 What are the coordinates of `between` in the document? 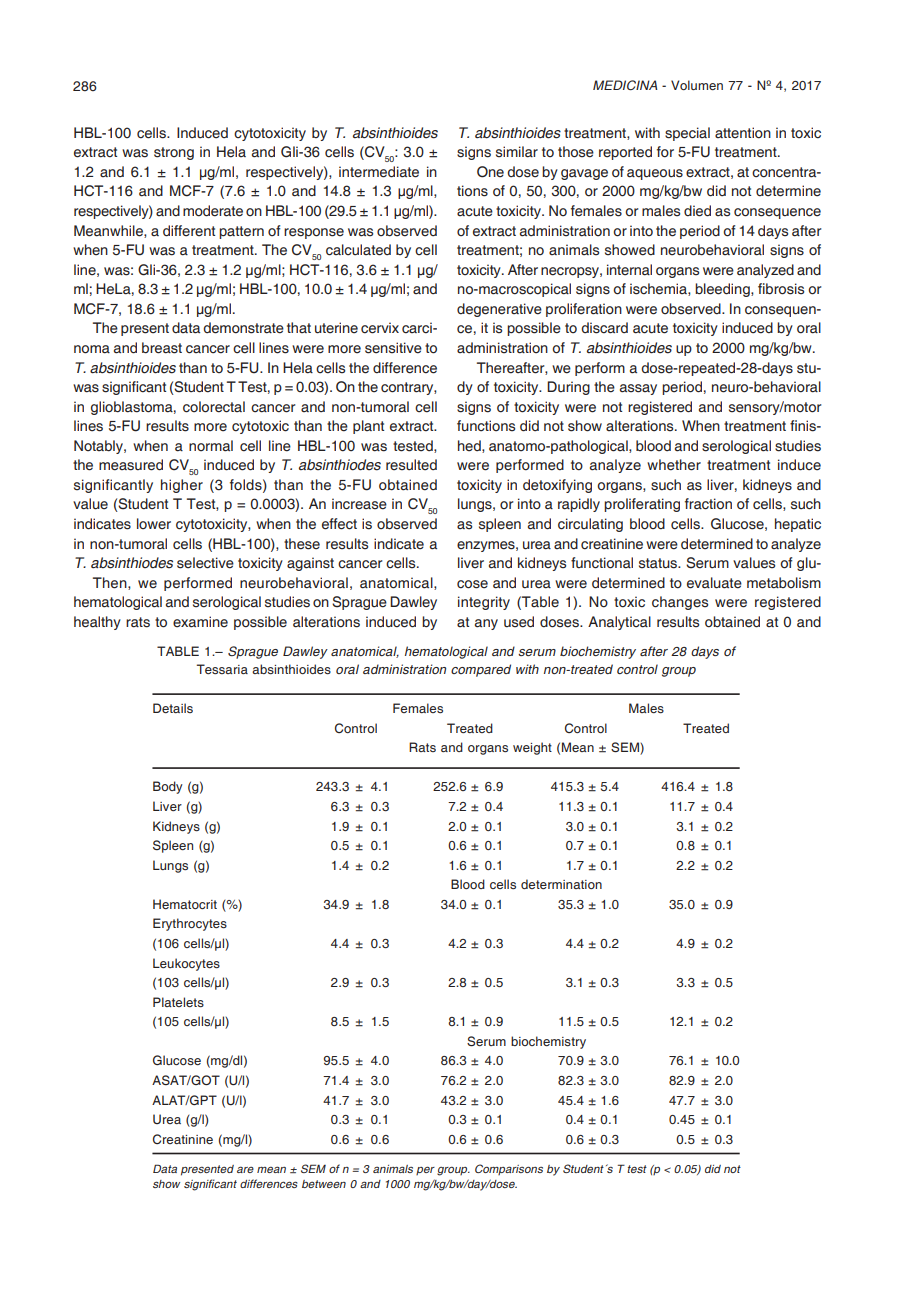 It's located at (324, 1184).
